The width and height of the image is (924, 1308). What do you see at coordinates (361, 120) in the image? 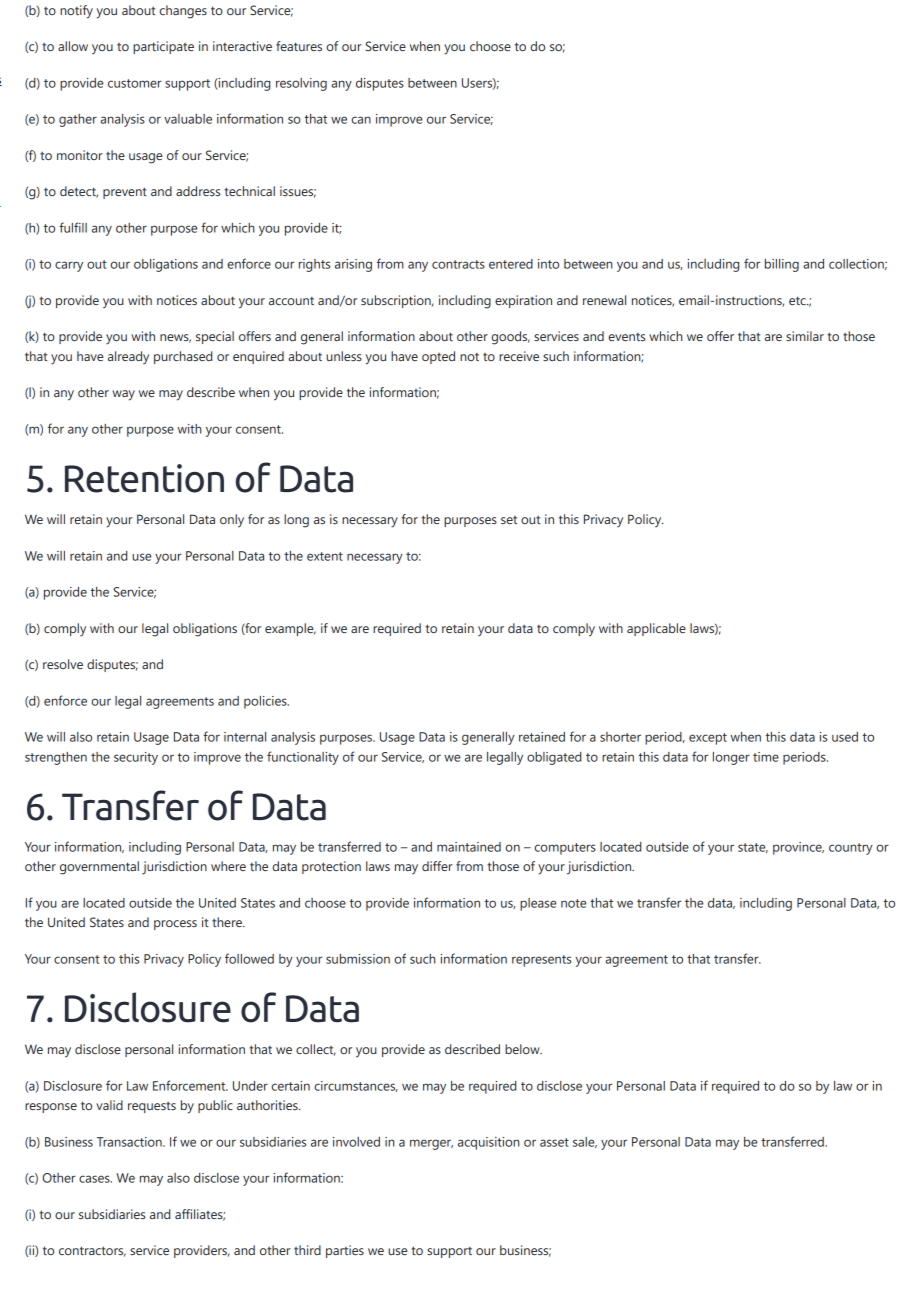
I see `can` at bounding box center [361, 120].
